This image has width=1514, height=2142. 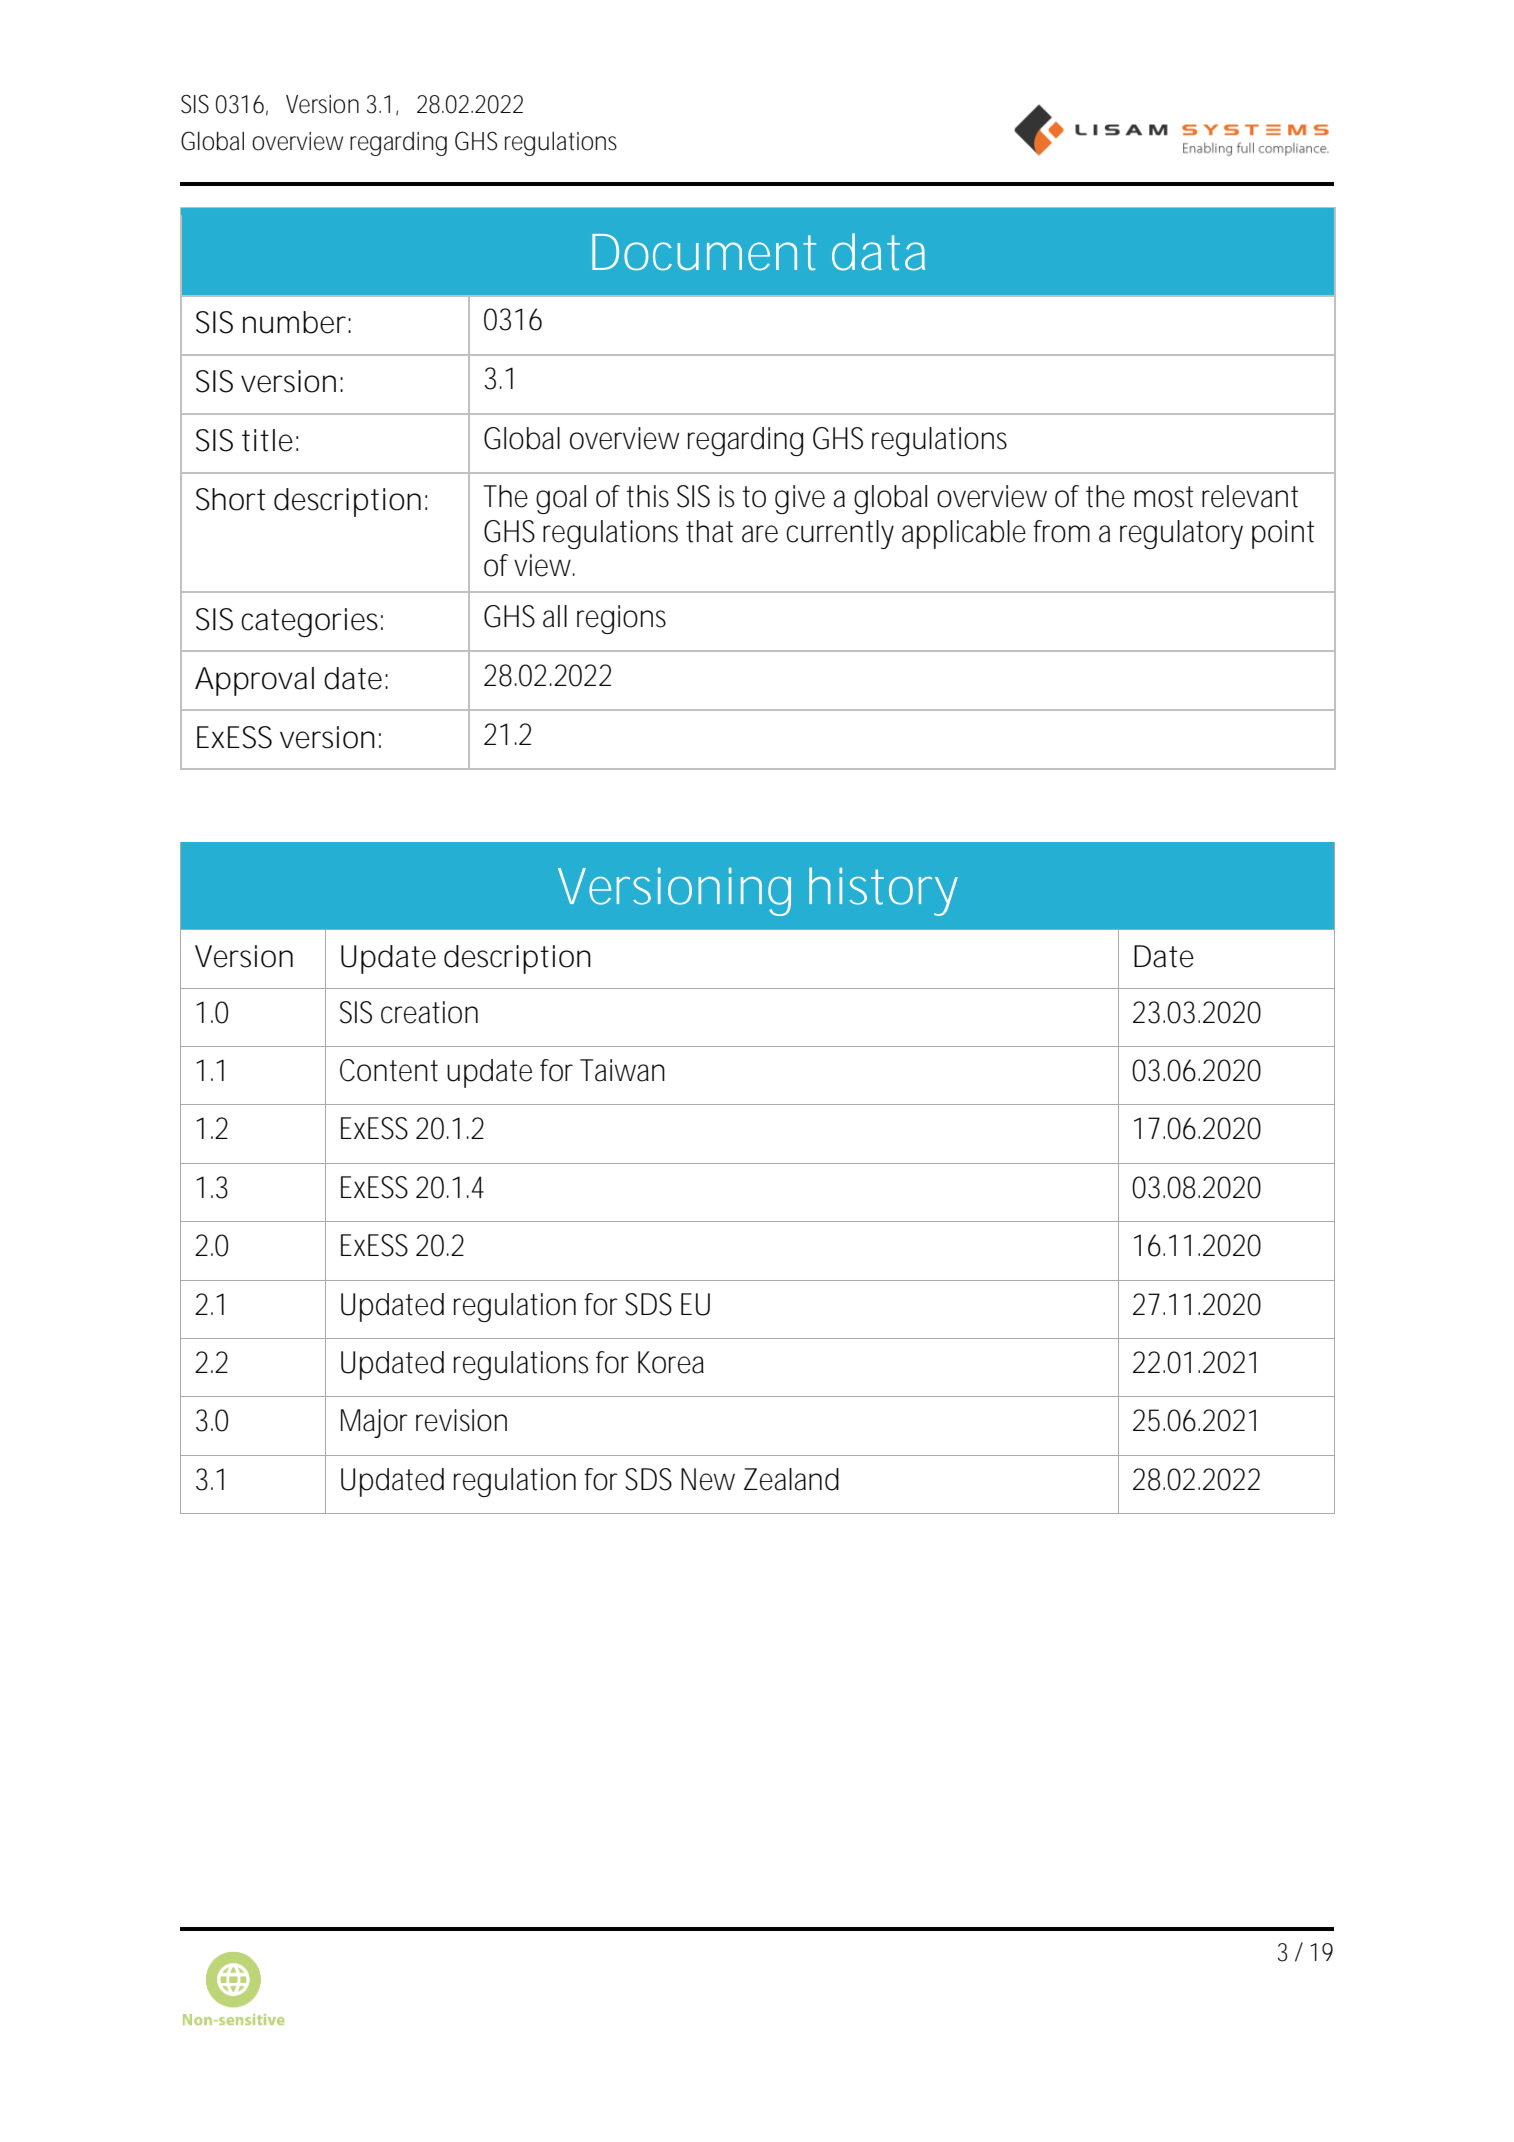 What do you see at coordinates (1181, 534) in the image?
I see `regulatory` at bounding box center [1181, 534].
